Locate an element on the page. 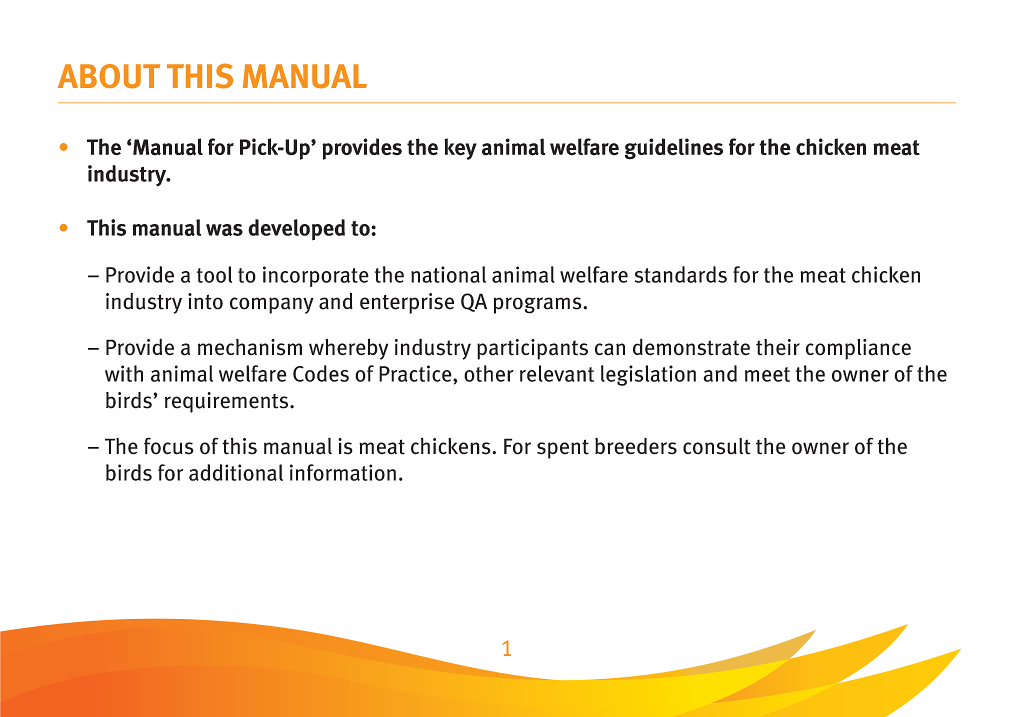  guidelines is located at coordinates (674, 149).
